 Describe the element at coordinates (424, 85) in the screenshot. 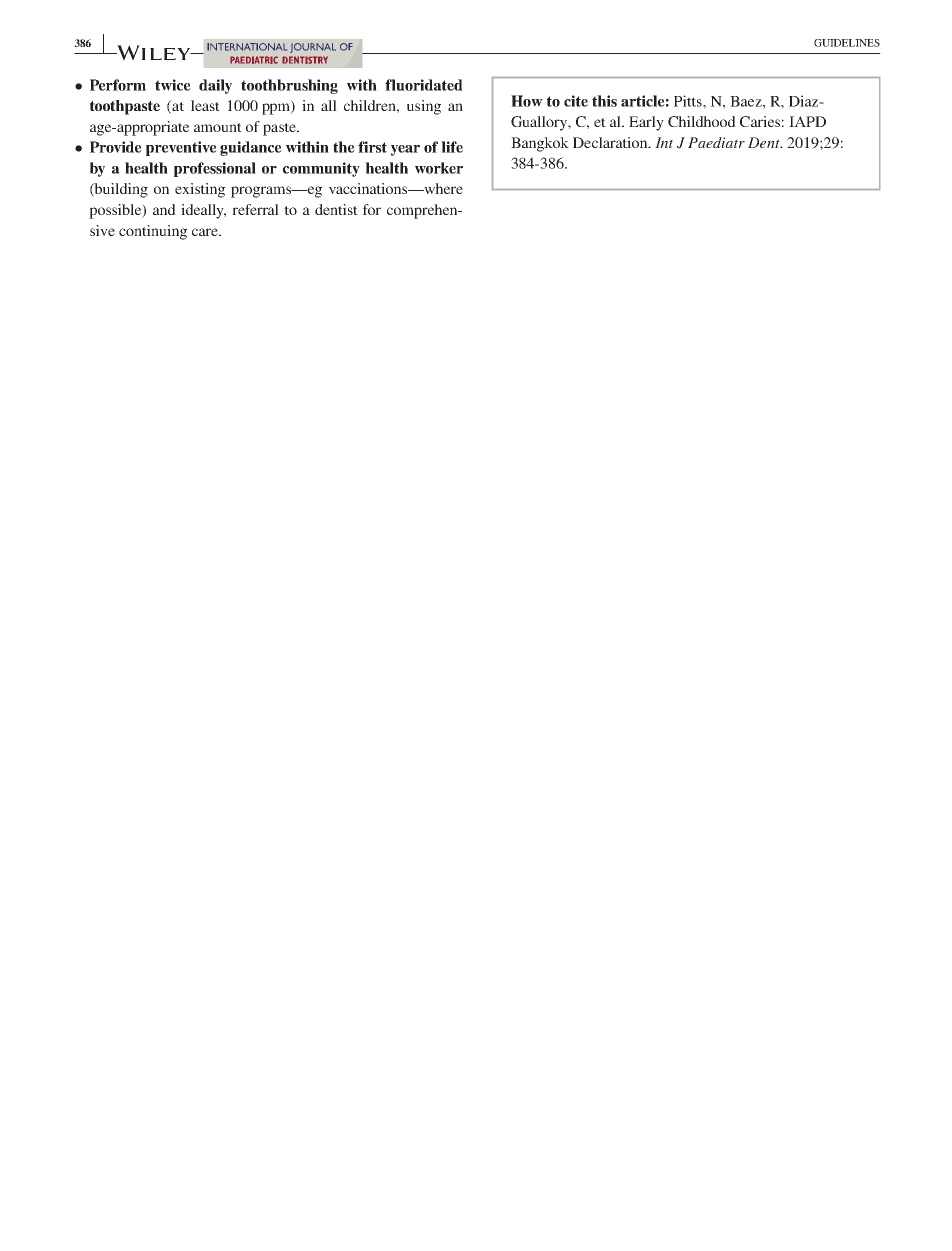

I see `fluoridated` at that location.
